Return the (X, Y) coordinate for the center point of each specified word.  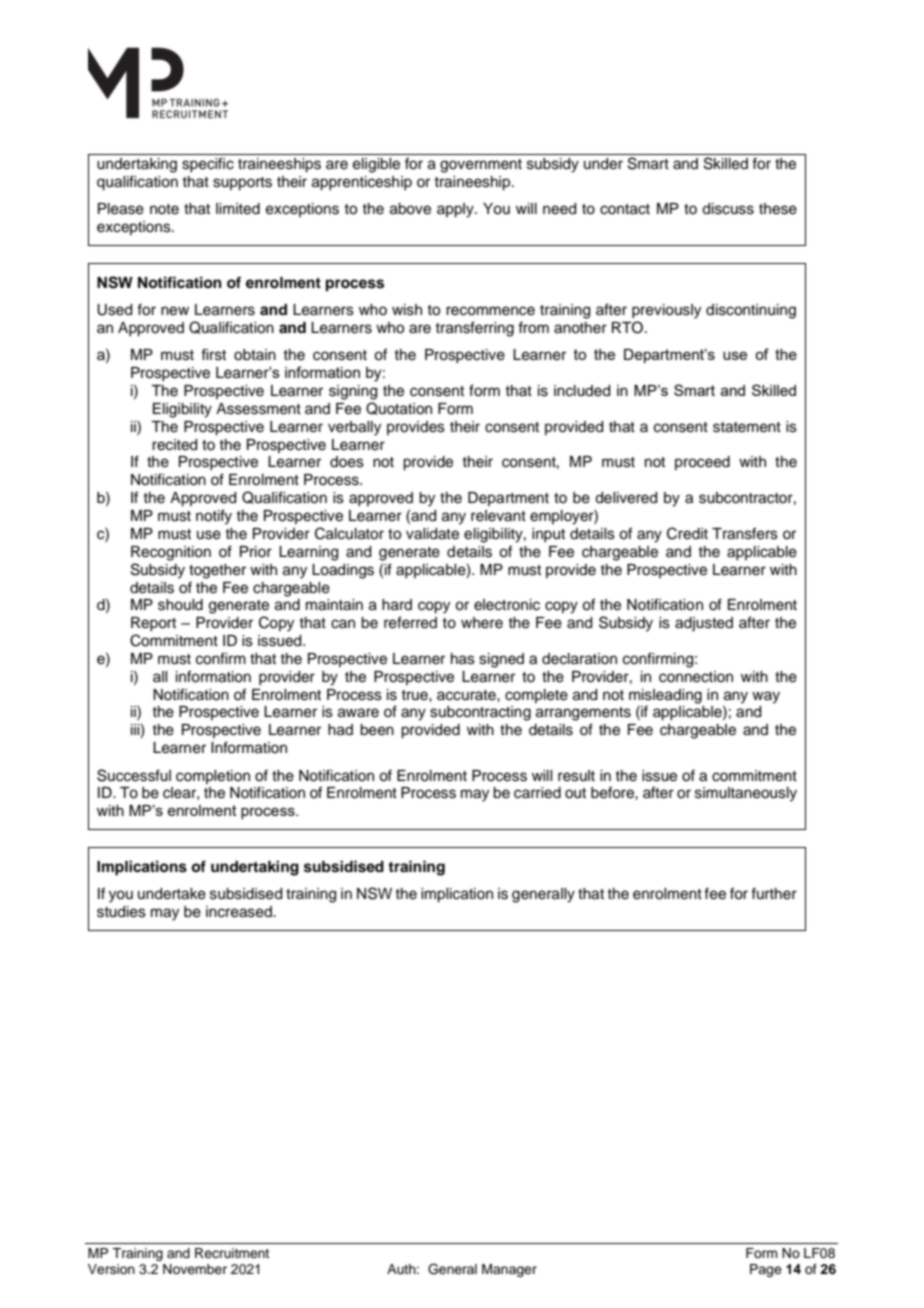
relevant (498, 516)
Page (766, 1270)
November (195, 1269)
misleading (665, 697)
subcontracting (480, 713)
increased (240, 912)
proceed (702, 463)
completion (213, 777)
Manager (509, 1270)
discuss (728, 209)
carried (537, 793)
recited (174, 445)
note (164, 209)
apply (456, 210)
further (774, 893)
